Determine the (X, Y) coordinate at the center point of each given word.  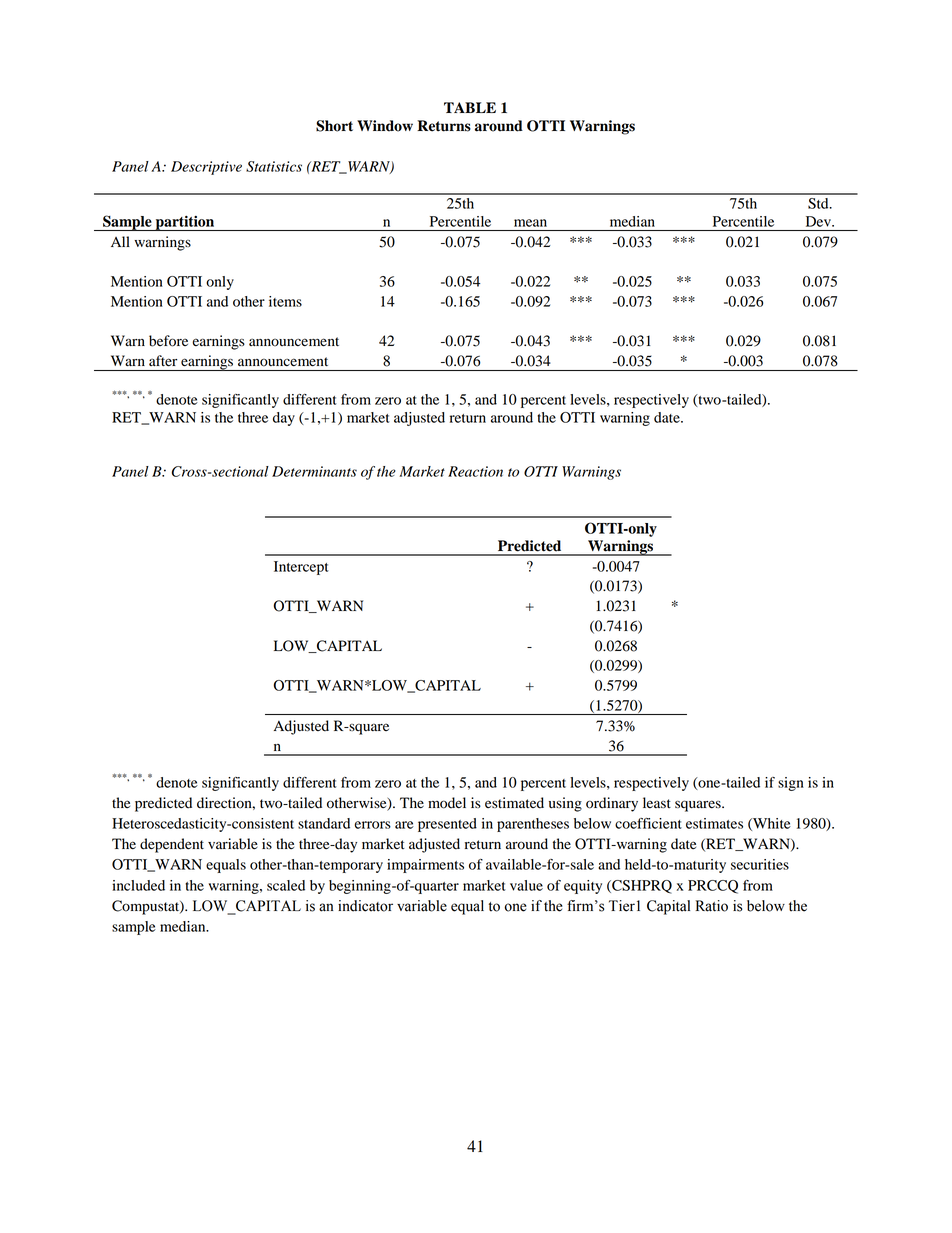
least (657, 802)
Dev (819, 221)
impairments (425, 866)
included (138, 885)
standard (324, 823)
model (447, 803)
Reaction (475, 471)
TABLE (470, 107)
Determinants (314, 471)
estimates (714, 823)
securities (760, 864)
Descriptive (206, 168)
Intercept (301, 568)
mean (530, 223)
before (168, 341)
